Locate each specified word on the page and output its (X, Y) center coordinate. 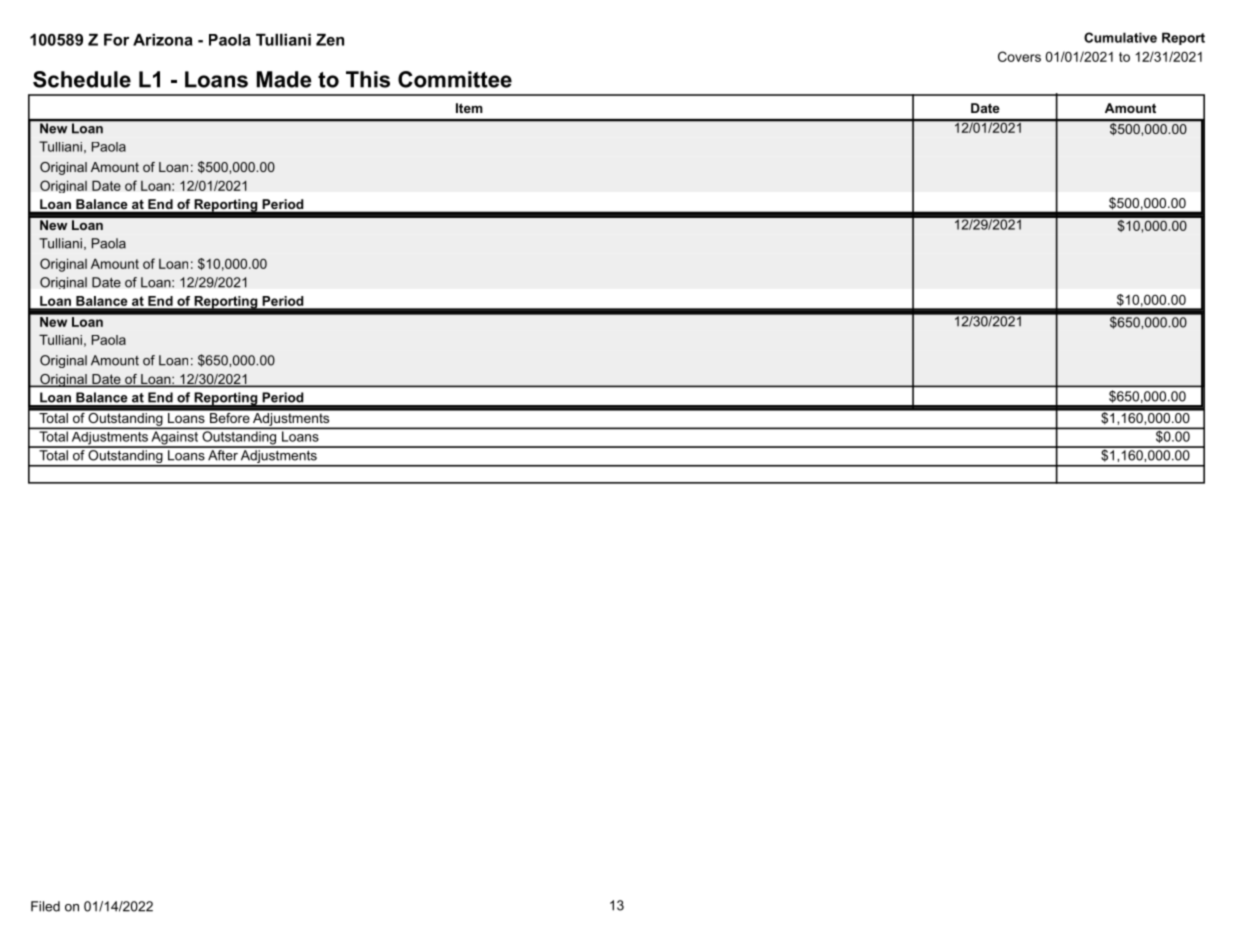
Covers (1019, 56)
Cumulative (1120, 37)
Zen (330, 40)
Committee (455, 79)
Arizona (163, 40)
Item (469, 108)
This (368, 79)
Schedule (82, 79)
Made (284, 79)
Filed (45, 906)
